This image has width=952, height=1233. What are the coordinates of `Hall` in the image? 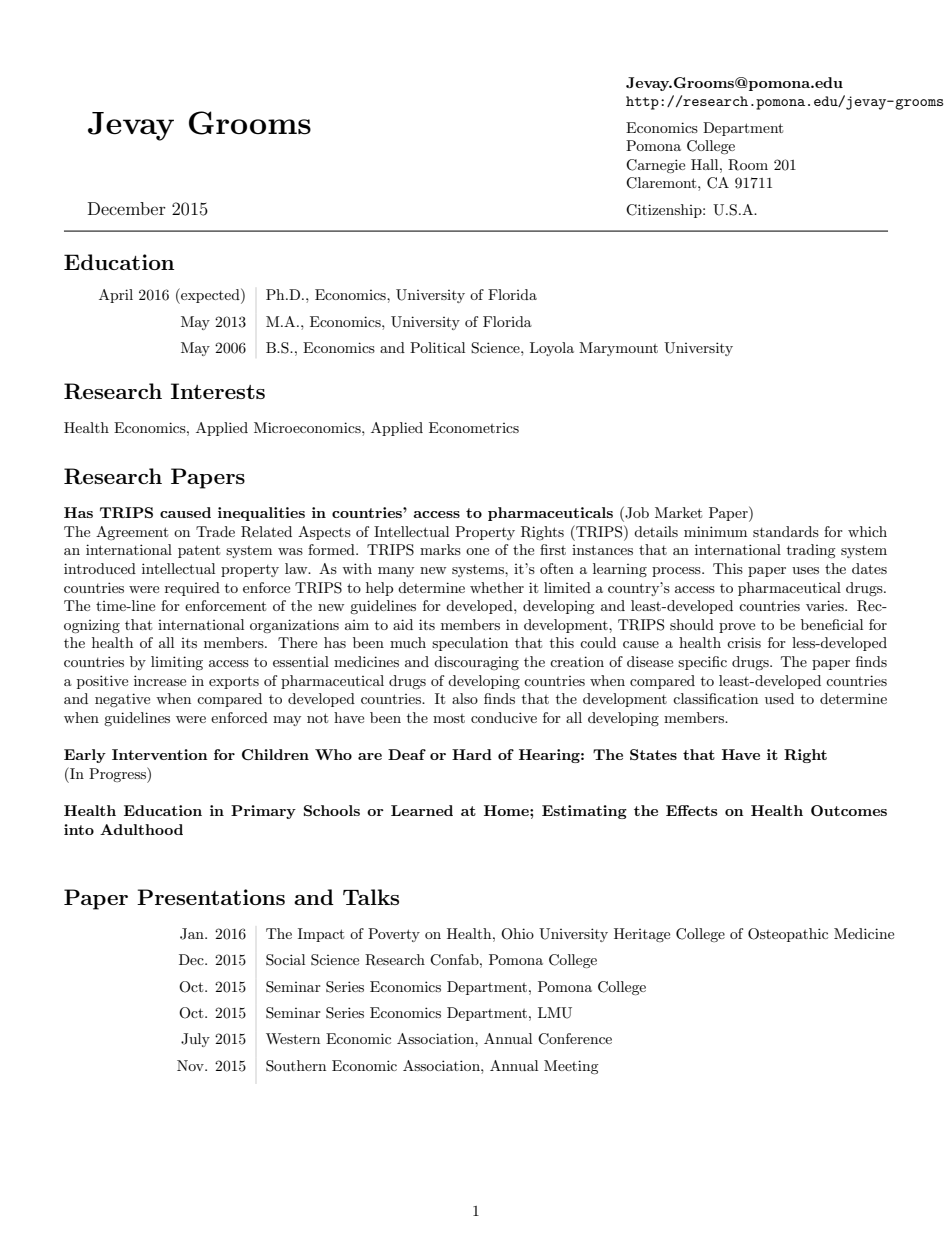 It's located at (706, 164).
